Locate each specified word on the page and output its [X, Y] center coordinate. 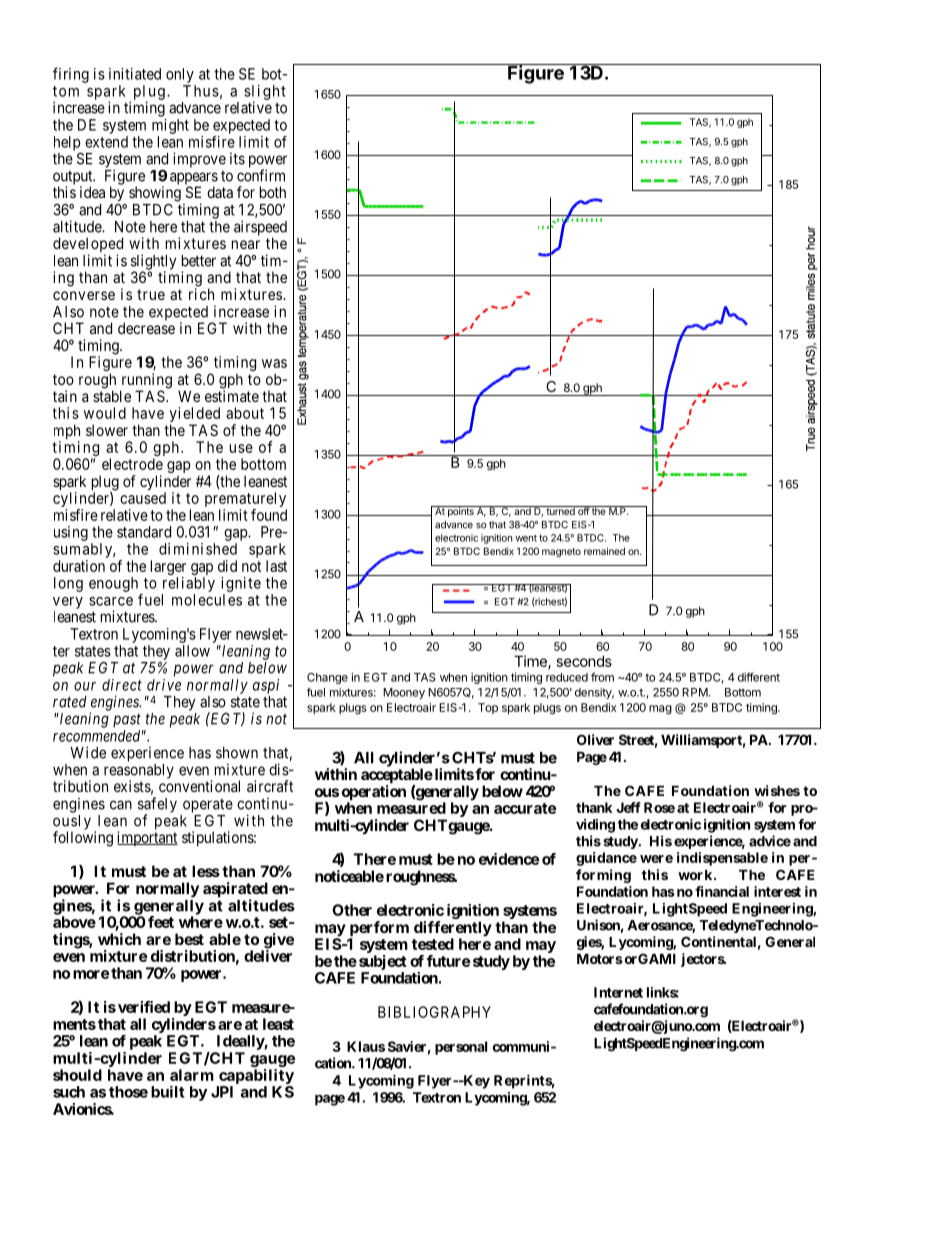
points [461, 511]
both [273, 192]
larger [168, 569]
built [168, 1092]
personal [461, 1048]
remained [604, 551]
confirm [261, 175]
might [170, 126]
